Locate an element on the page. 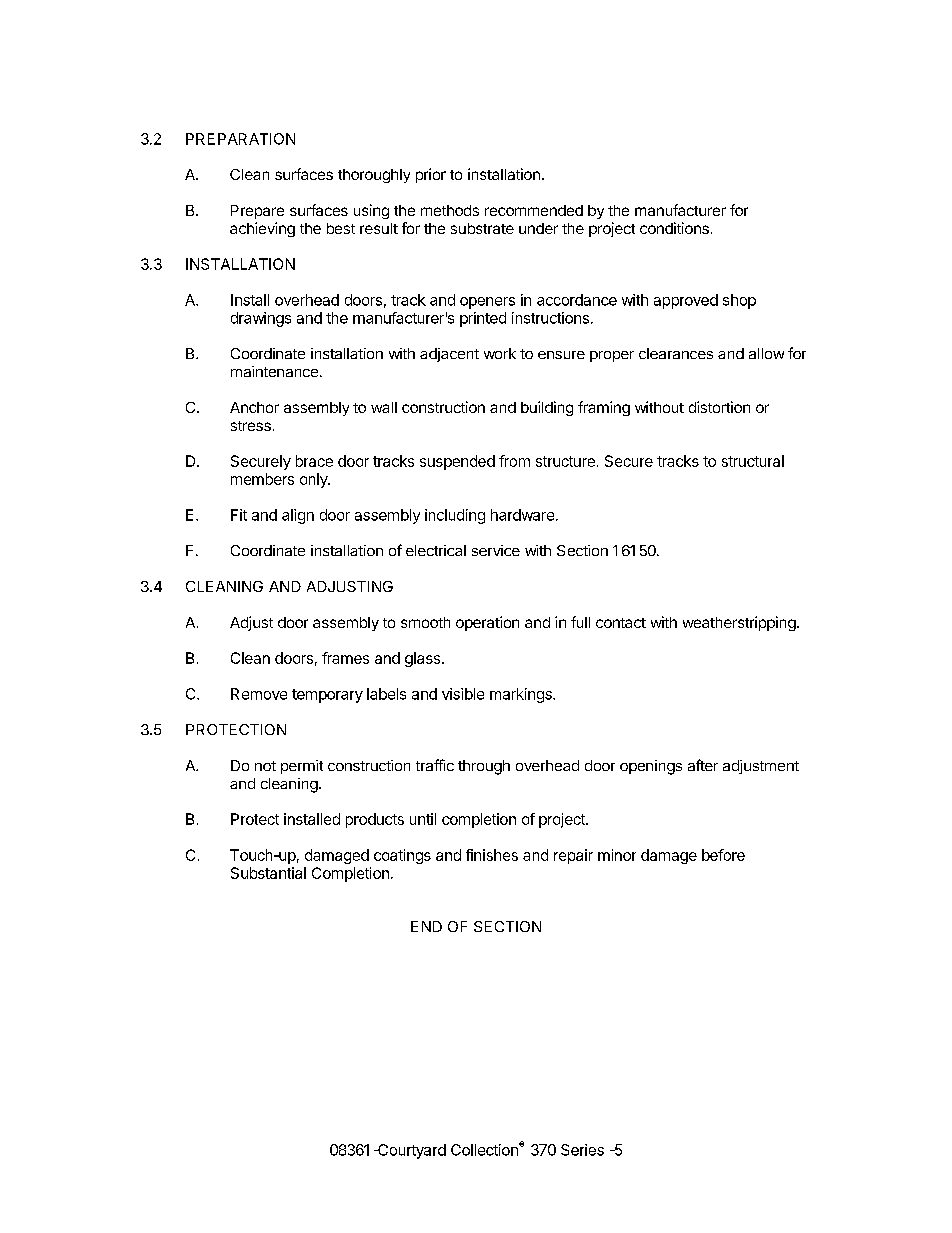 Image resolution: width=952 pixels, height=1233 pixels. distortion is located at coordinates (719, 407).
